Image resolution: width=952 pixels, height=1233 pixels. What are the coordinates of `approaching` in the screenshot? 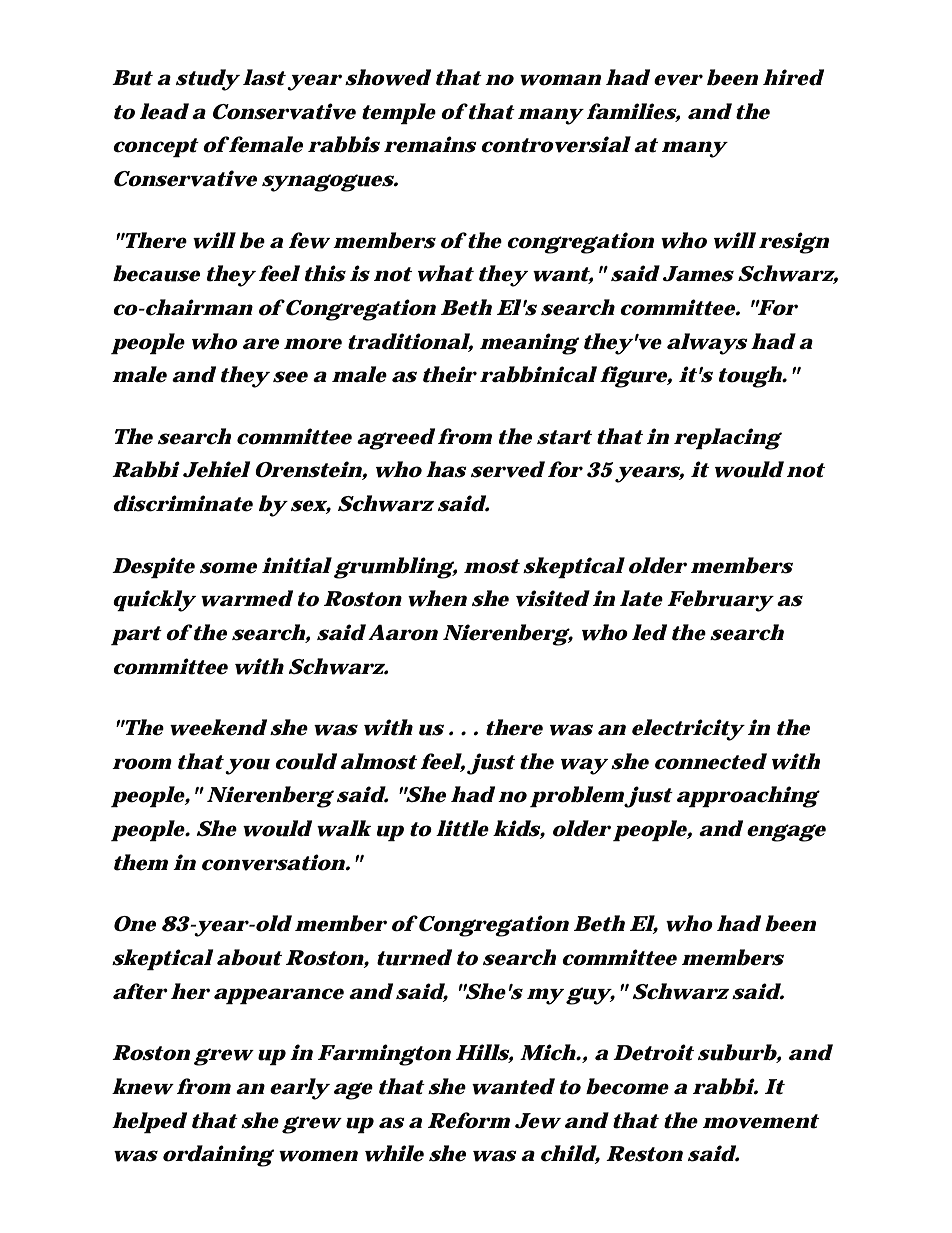 It's located at (748, 797).
